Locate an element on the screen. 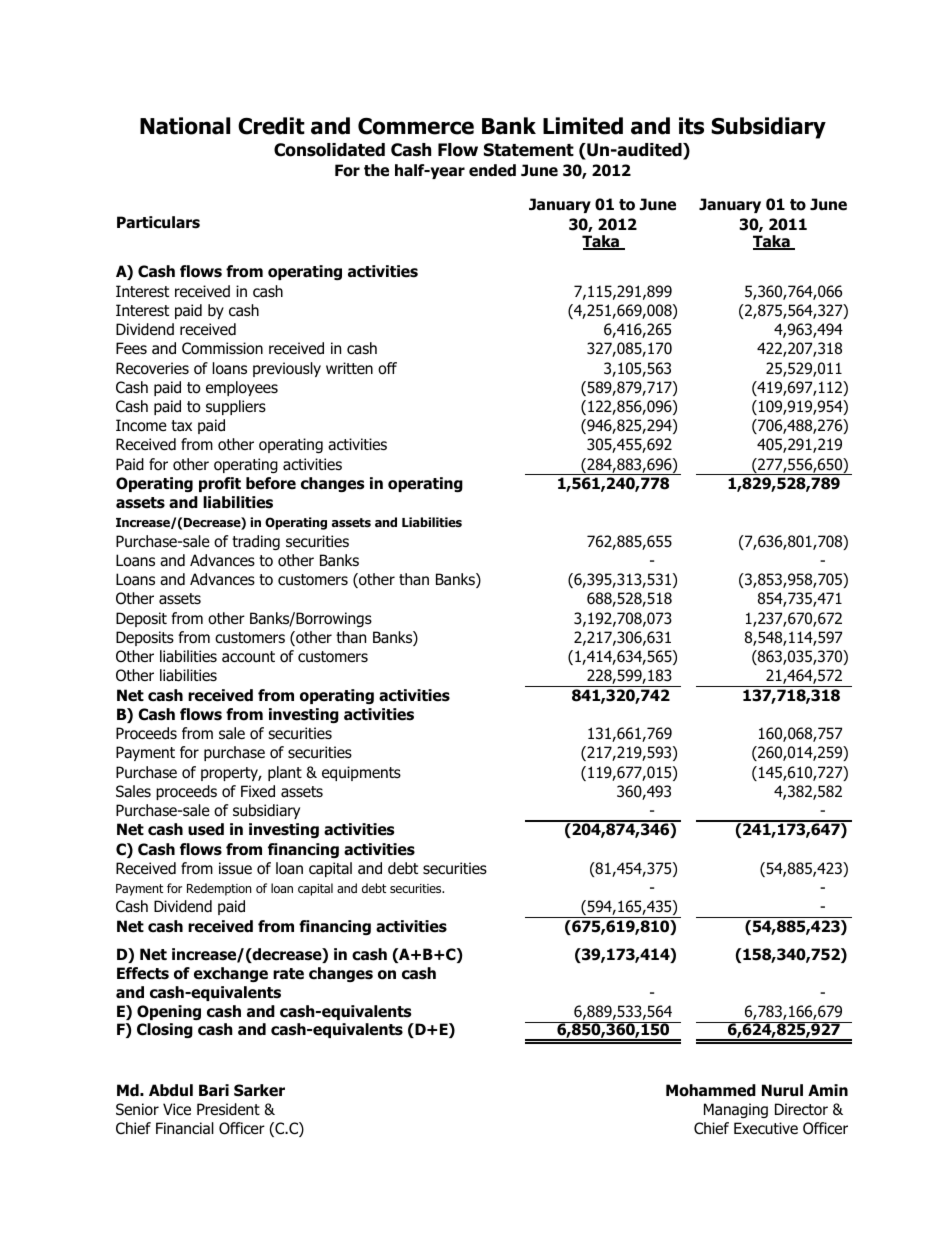  National is located at coordinates (185, 126).
